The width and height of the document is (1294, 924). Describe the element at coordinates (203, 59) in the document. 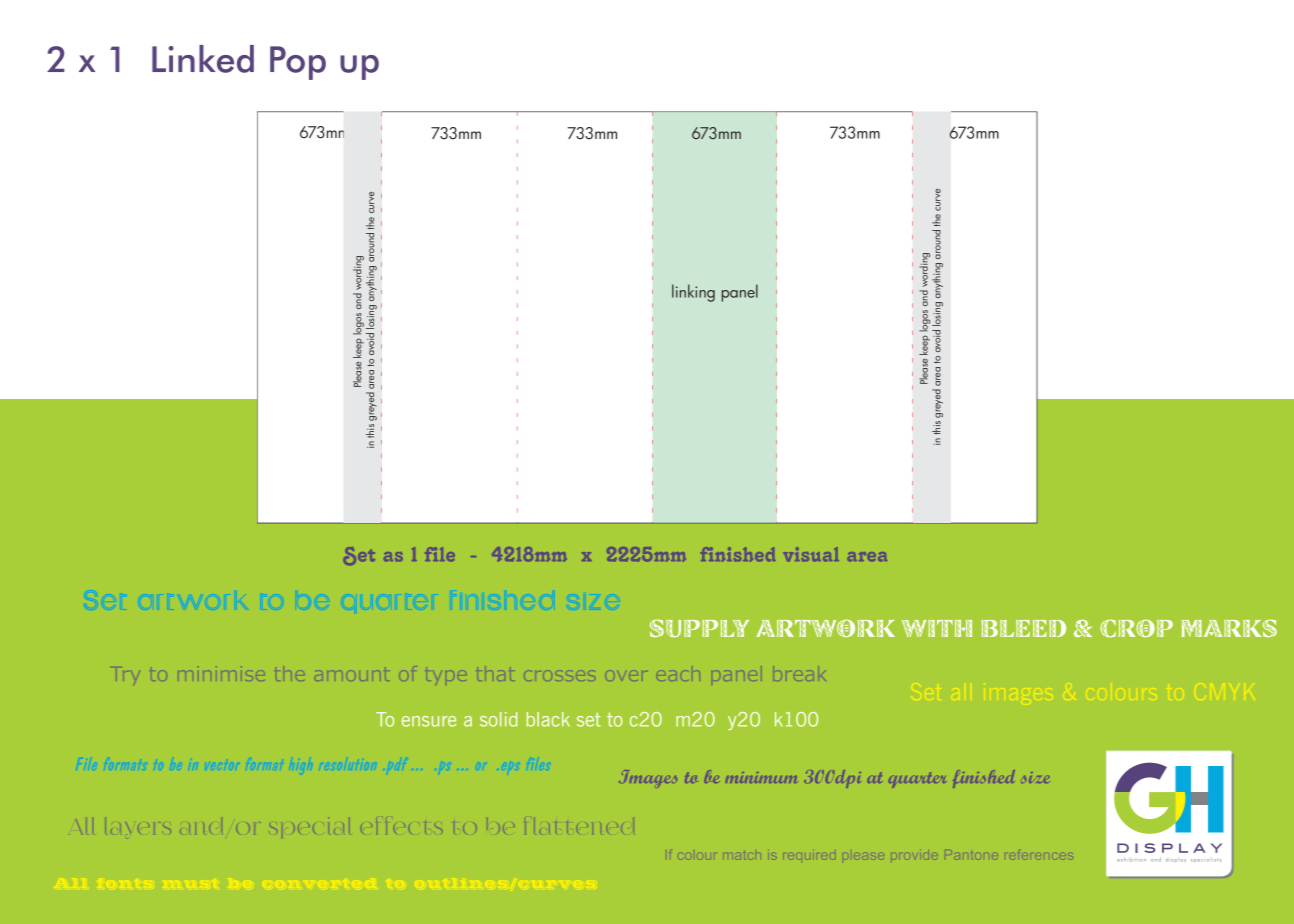

I see `Linked` at that location.
